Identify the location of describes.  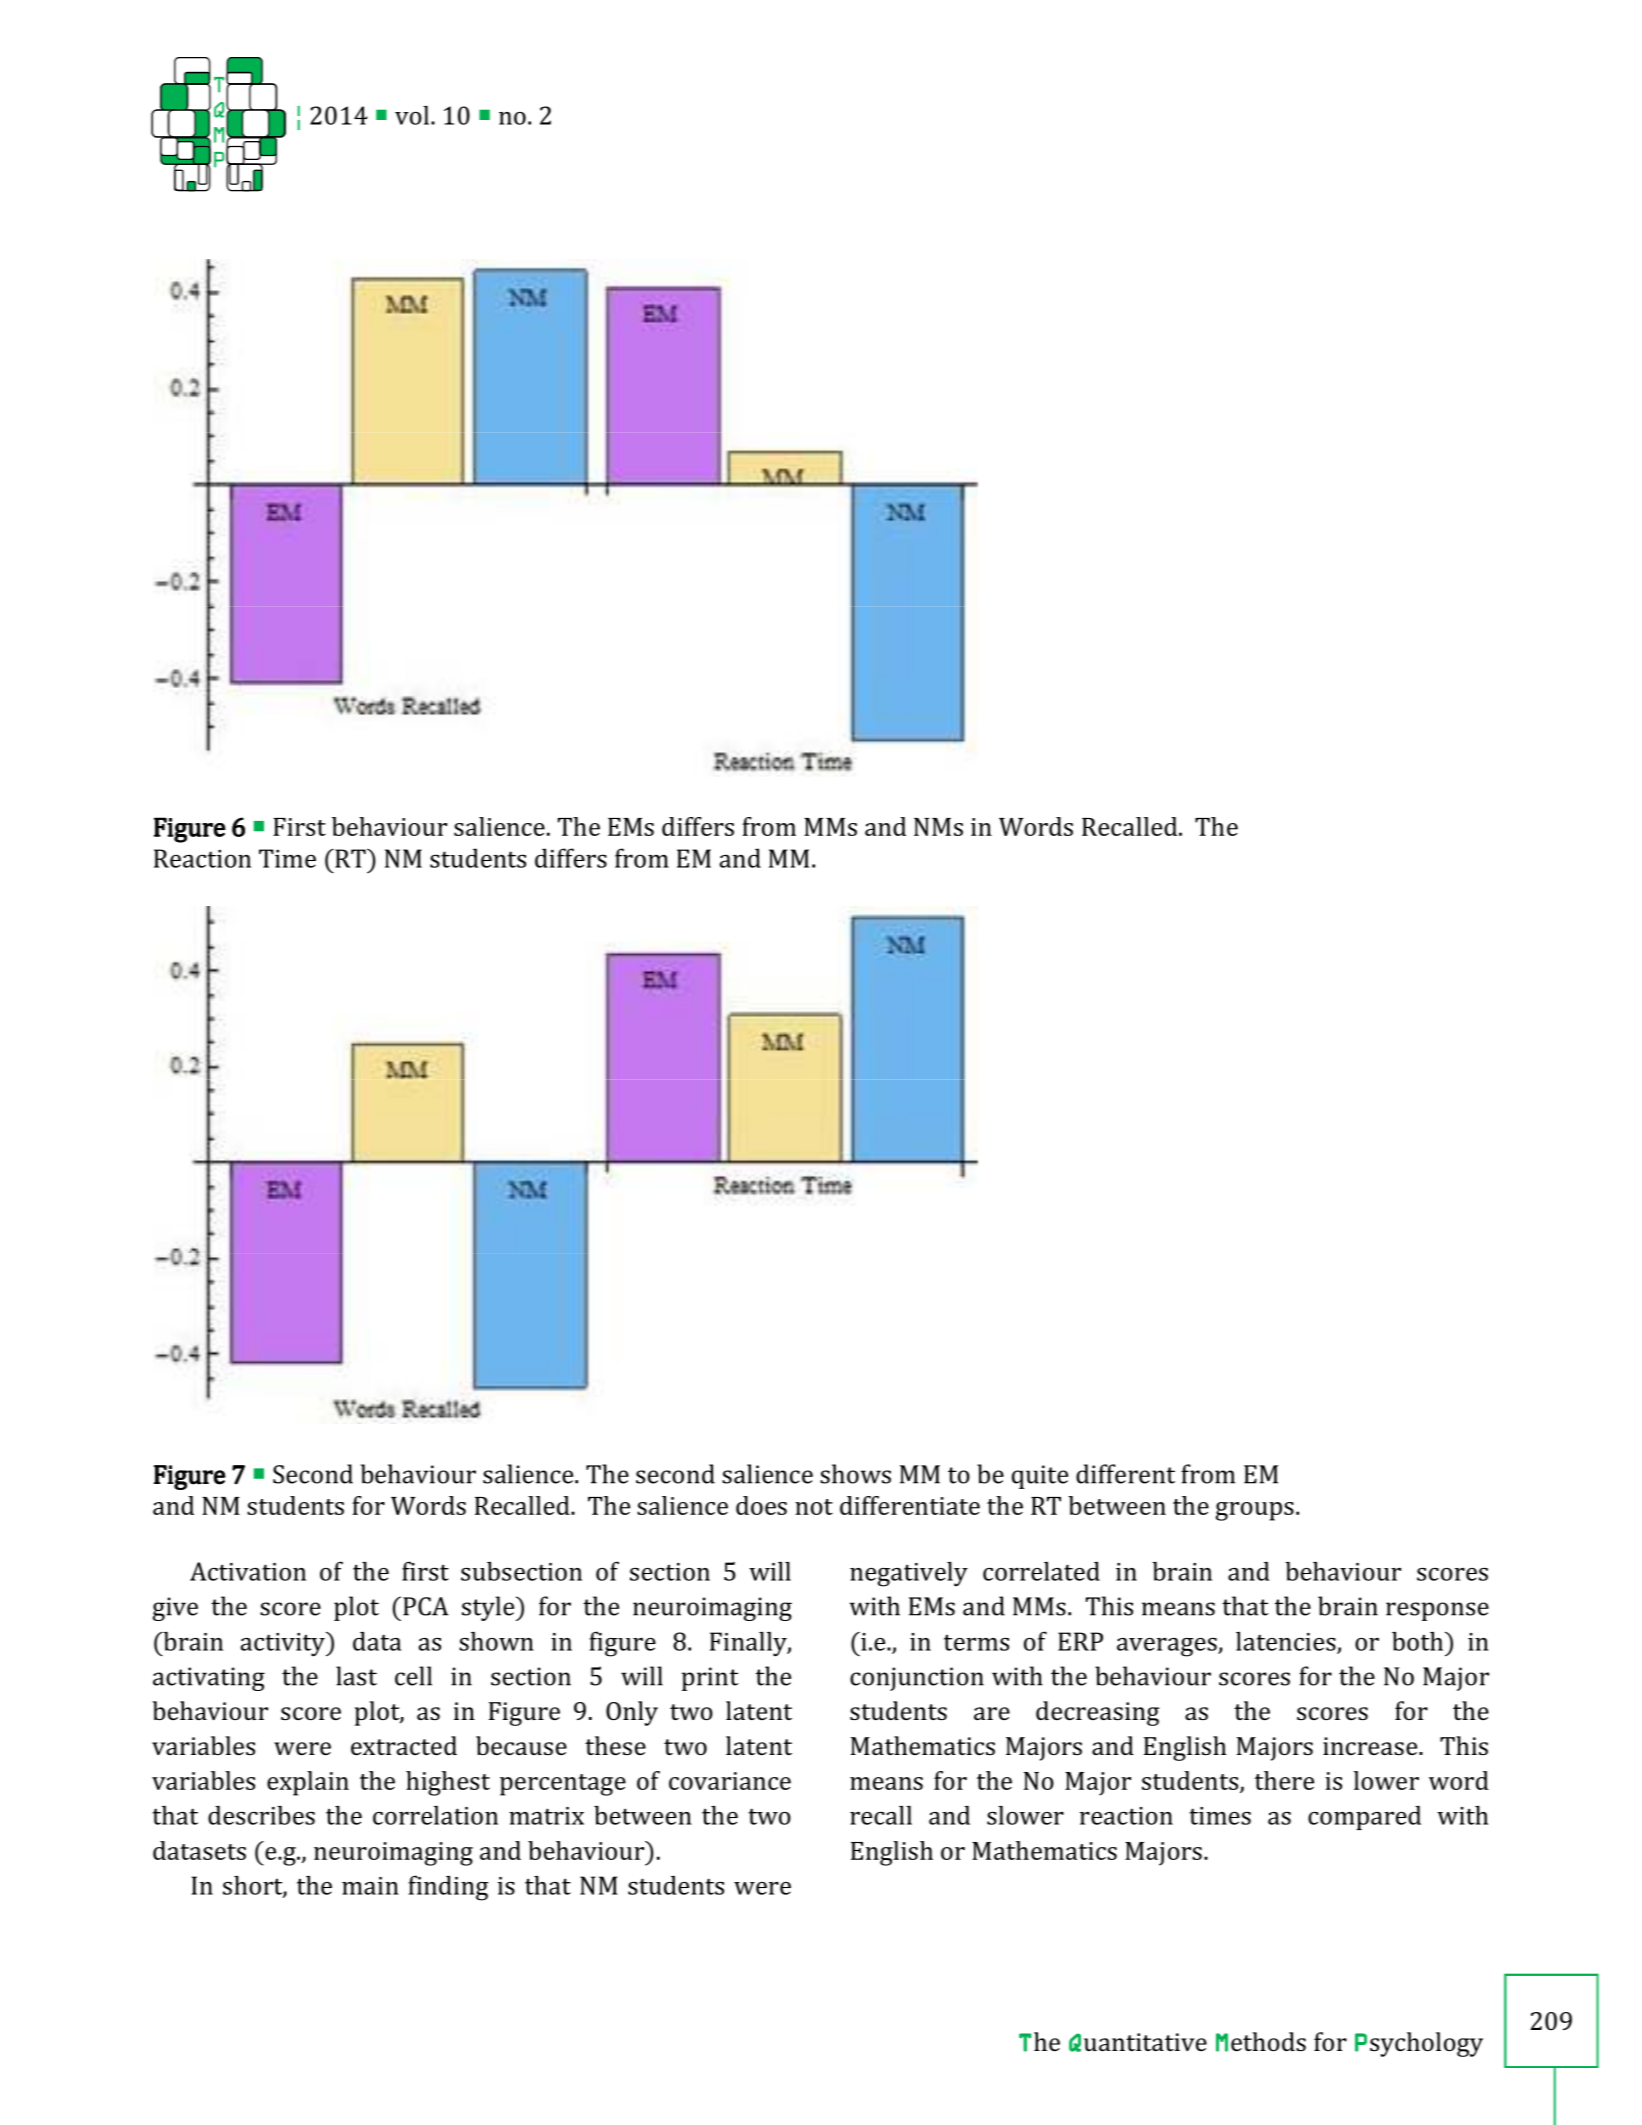
(261, 1815).
